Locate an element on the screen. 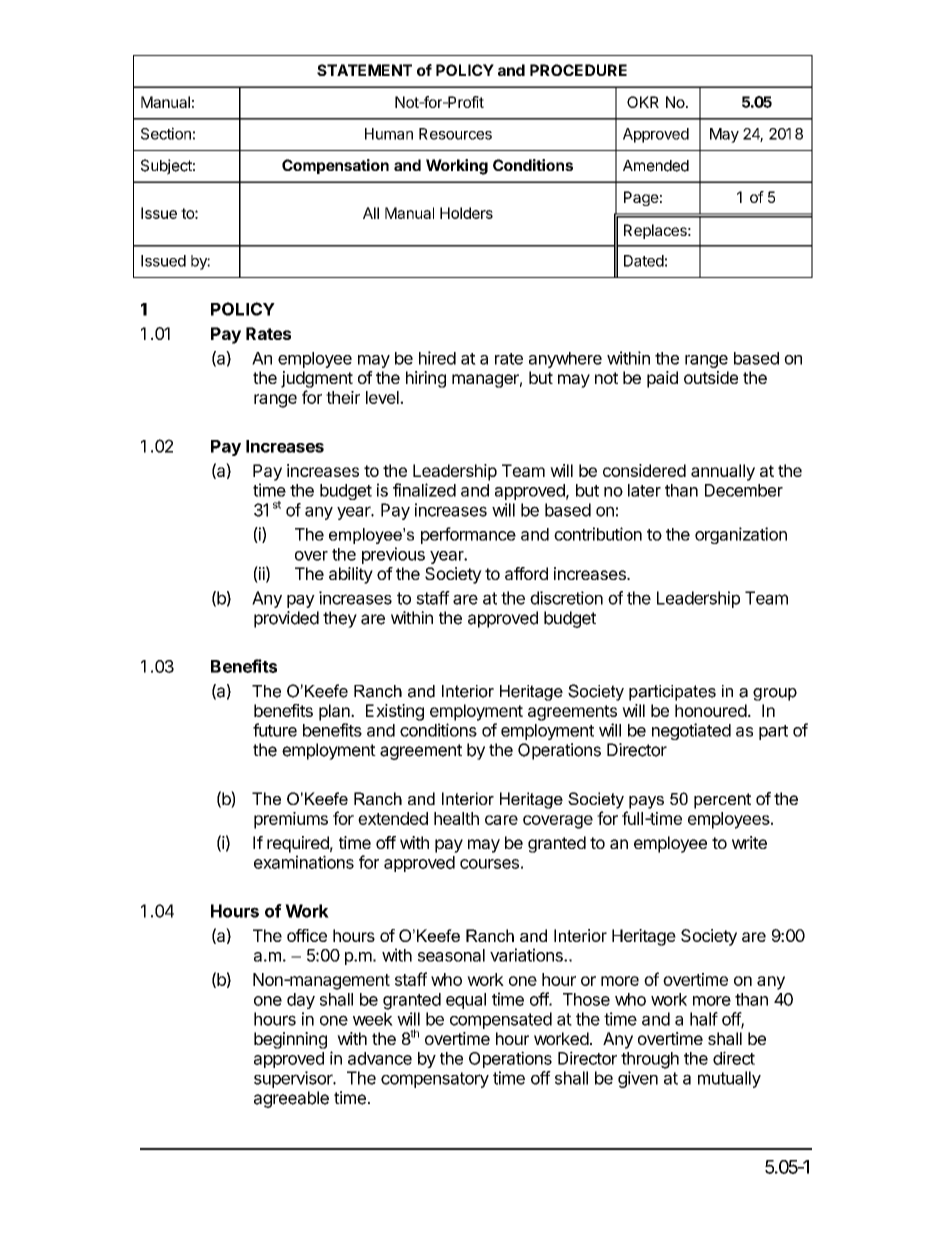 The image size is (952, 1233). supervisor is located at coordinates (294, 1079).
